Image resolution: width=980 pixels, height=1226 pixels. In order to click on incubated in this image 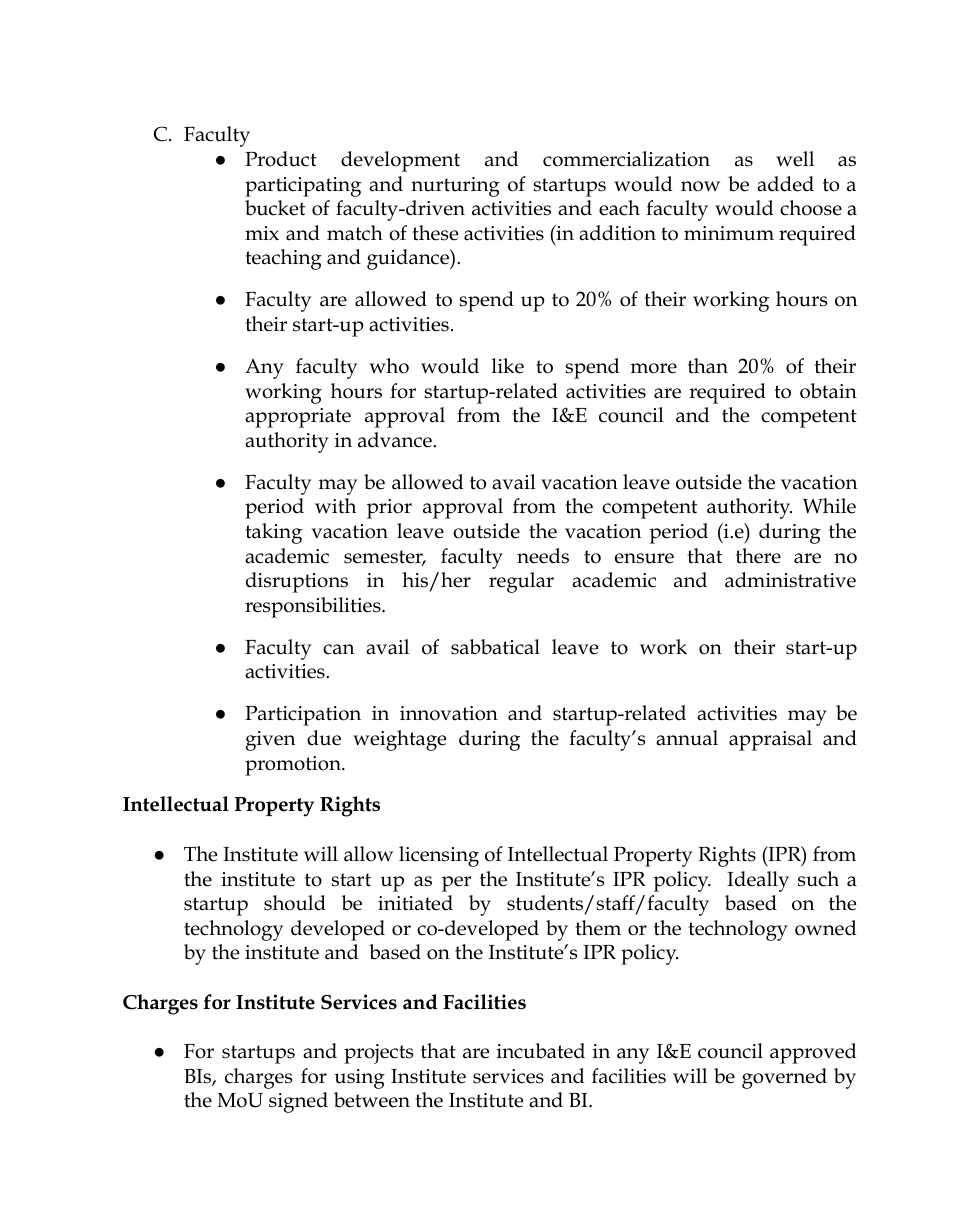, I will do `click(541, 1051)`.
